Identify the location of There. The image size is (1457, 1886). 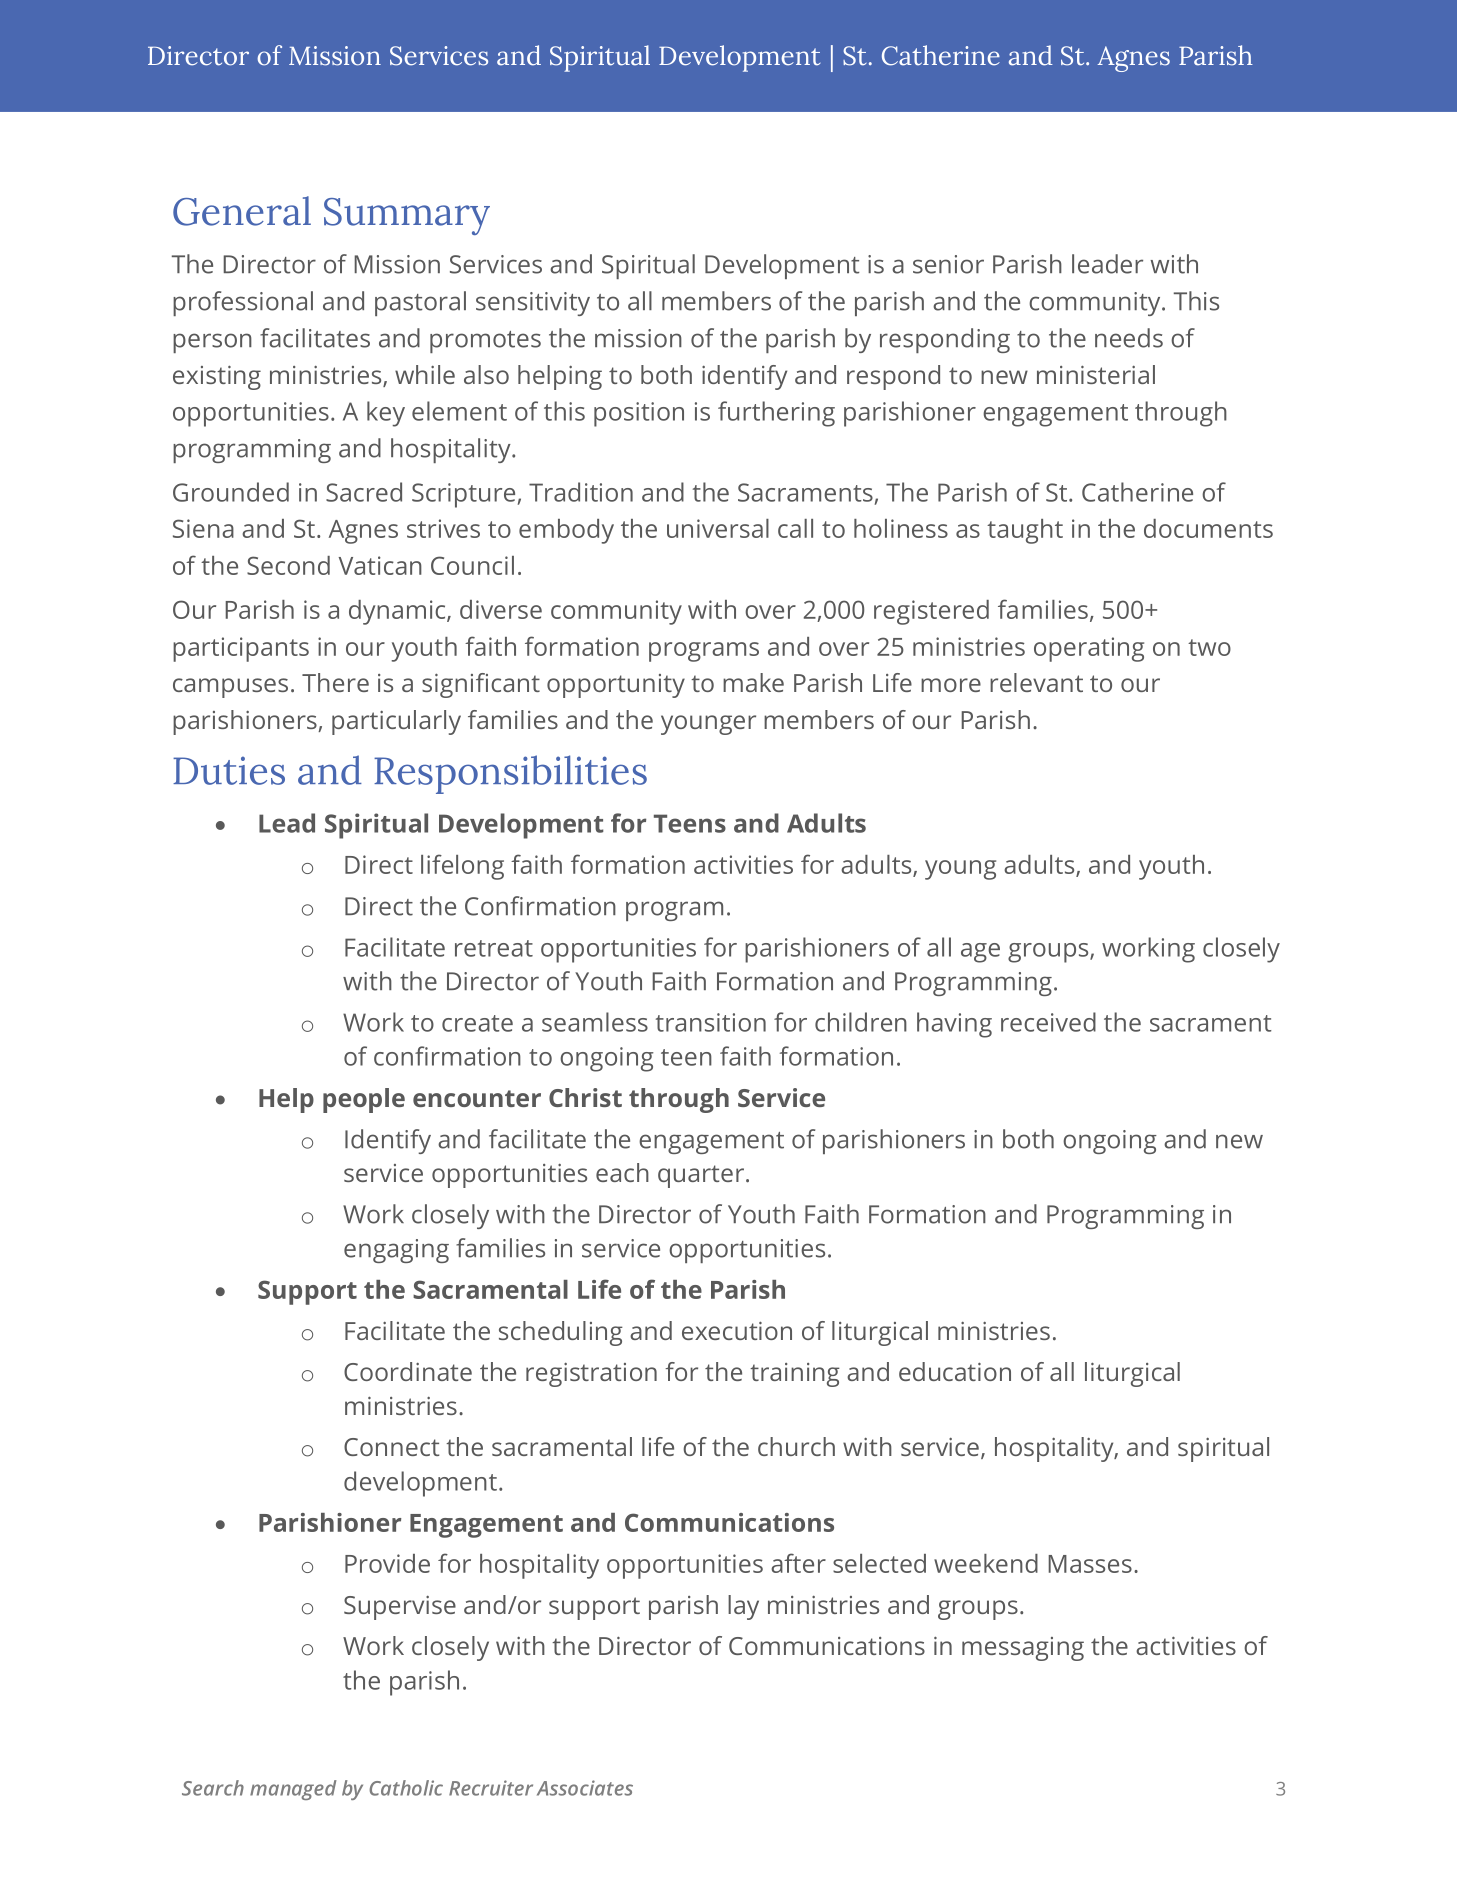
(335, 682).
